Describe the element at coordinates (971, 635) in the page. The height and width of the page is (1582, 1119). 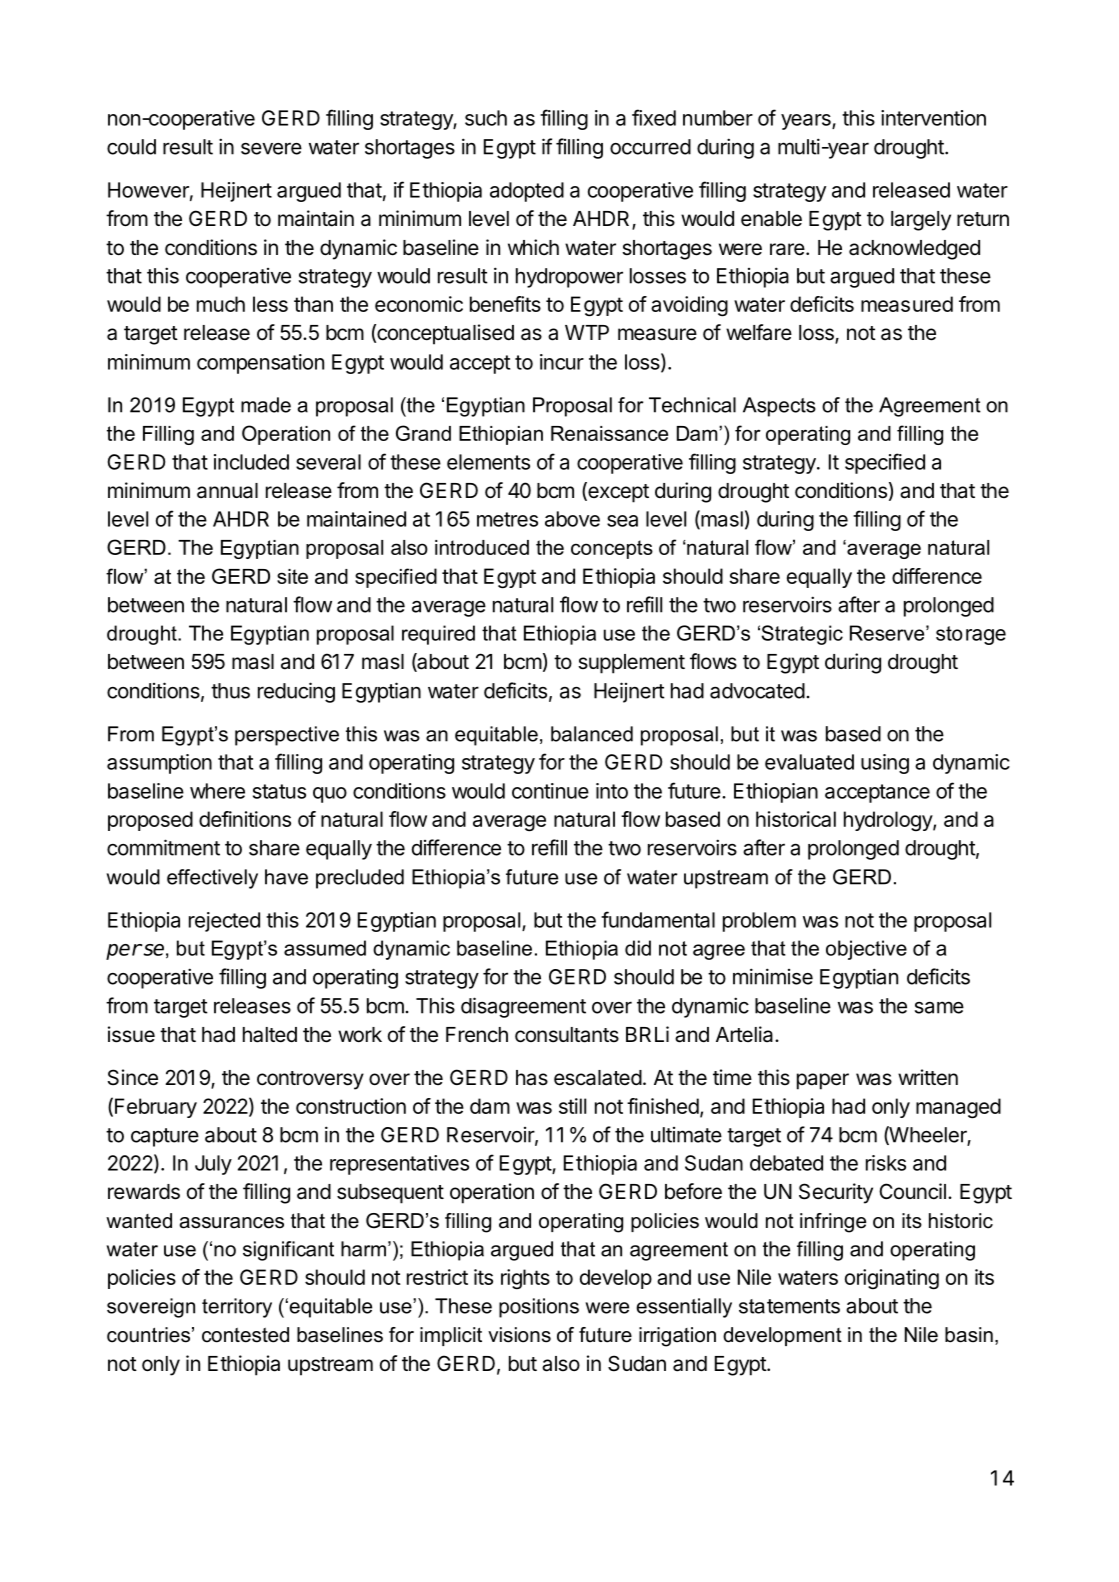
I see `storage` at that location.
